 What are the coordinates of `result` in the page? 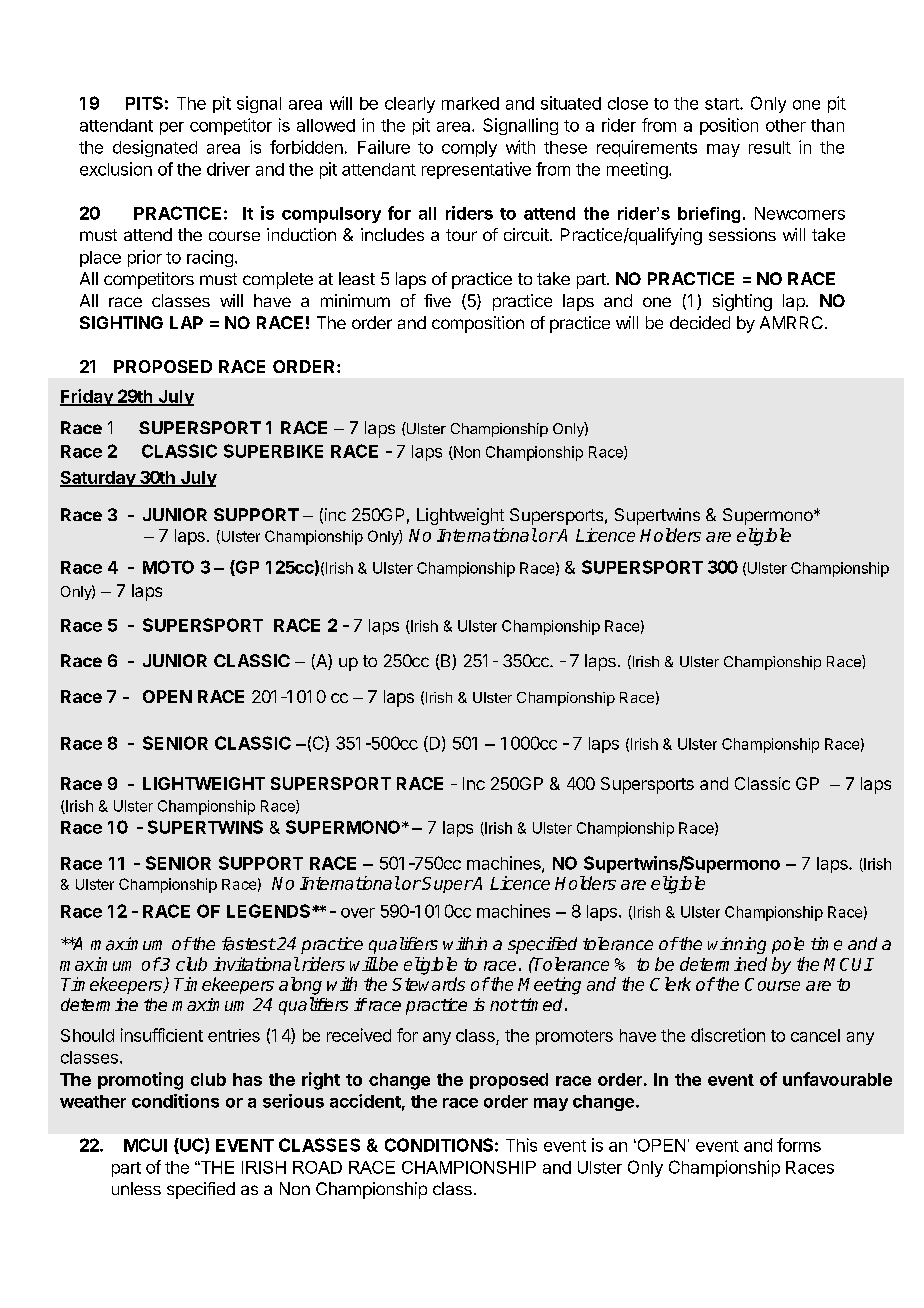 It's located at (770, 147).
